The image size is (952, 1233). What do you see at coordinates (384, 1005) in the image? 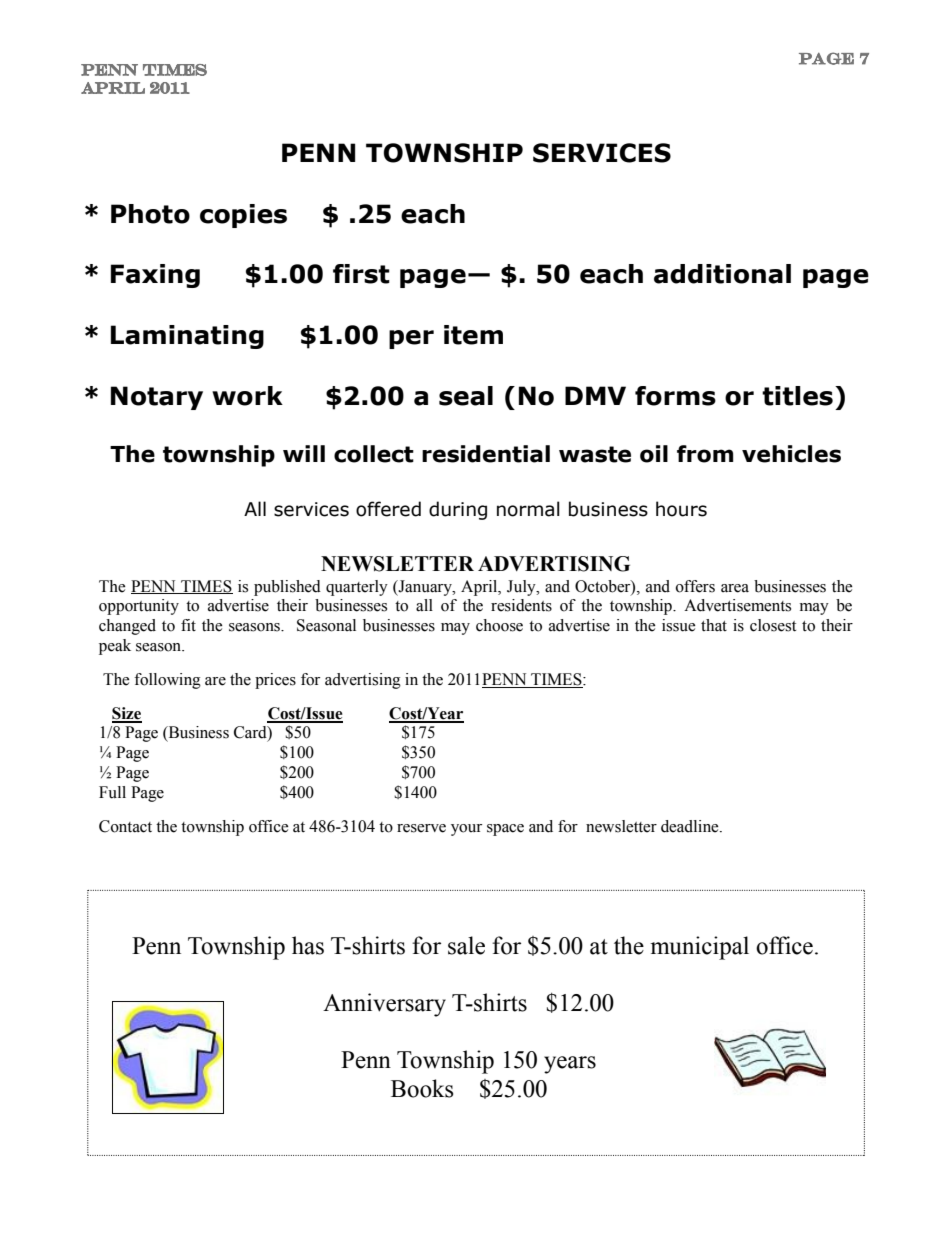
I see `Anniversary` at bounding box center [384, 1005].
